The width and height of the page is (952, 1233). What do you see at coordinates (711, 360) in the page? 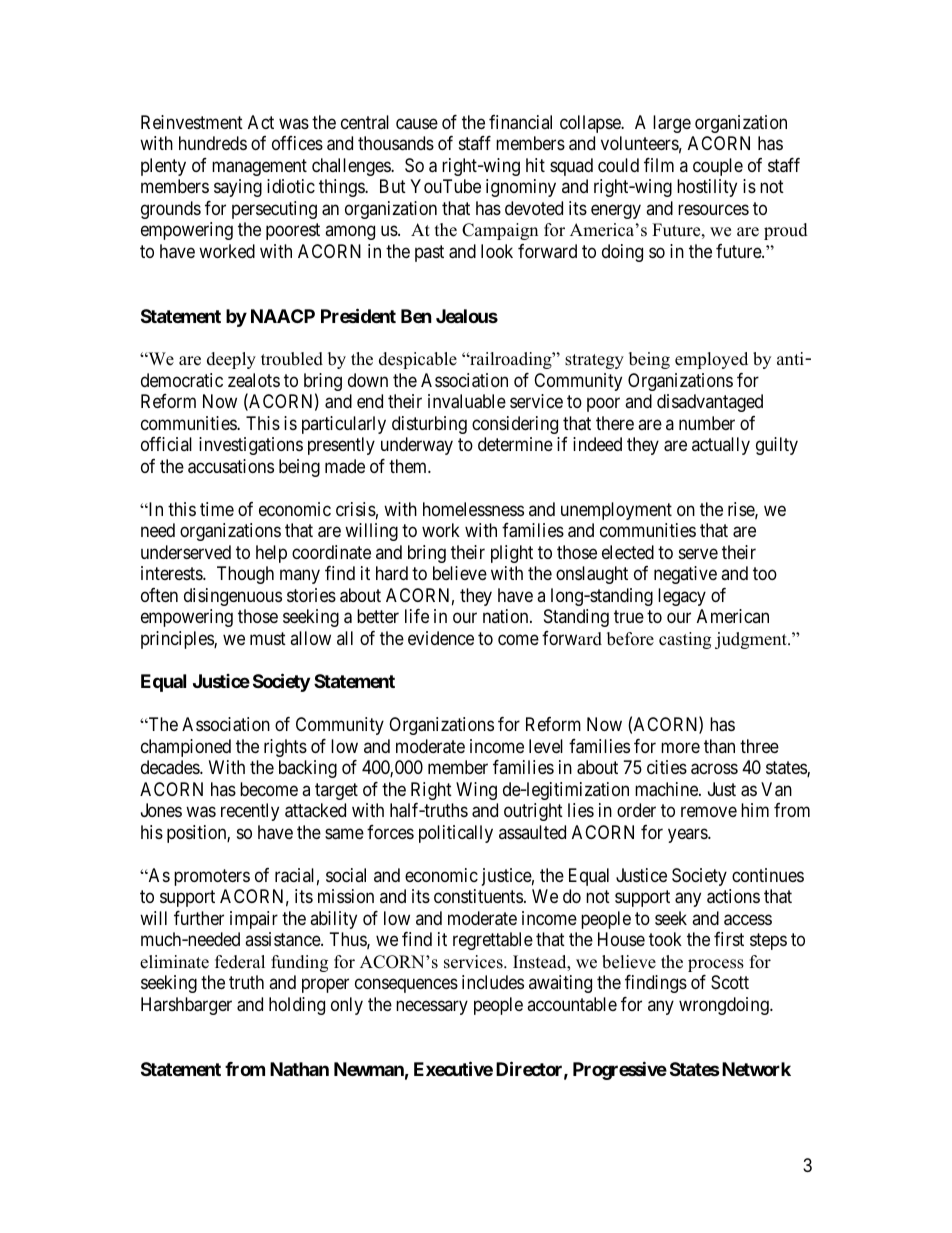
I see `employed` at bounding box center [711, 360].
